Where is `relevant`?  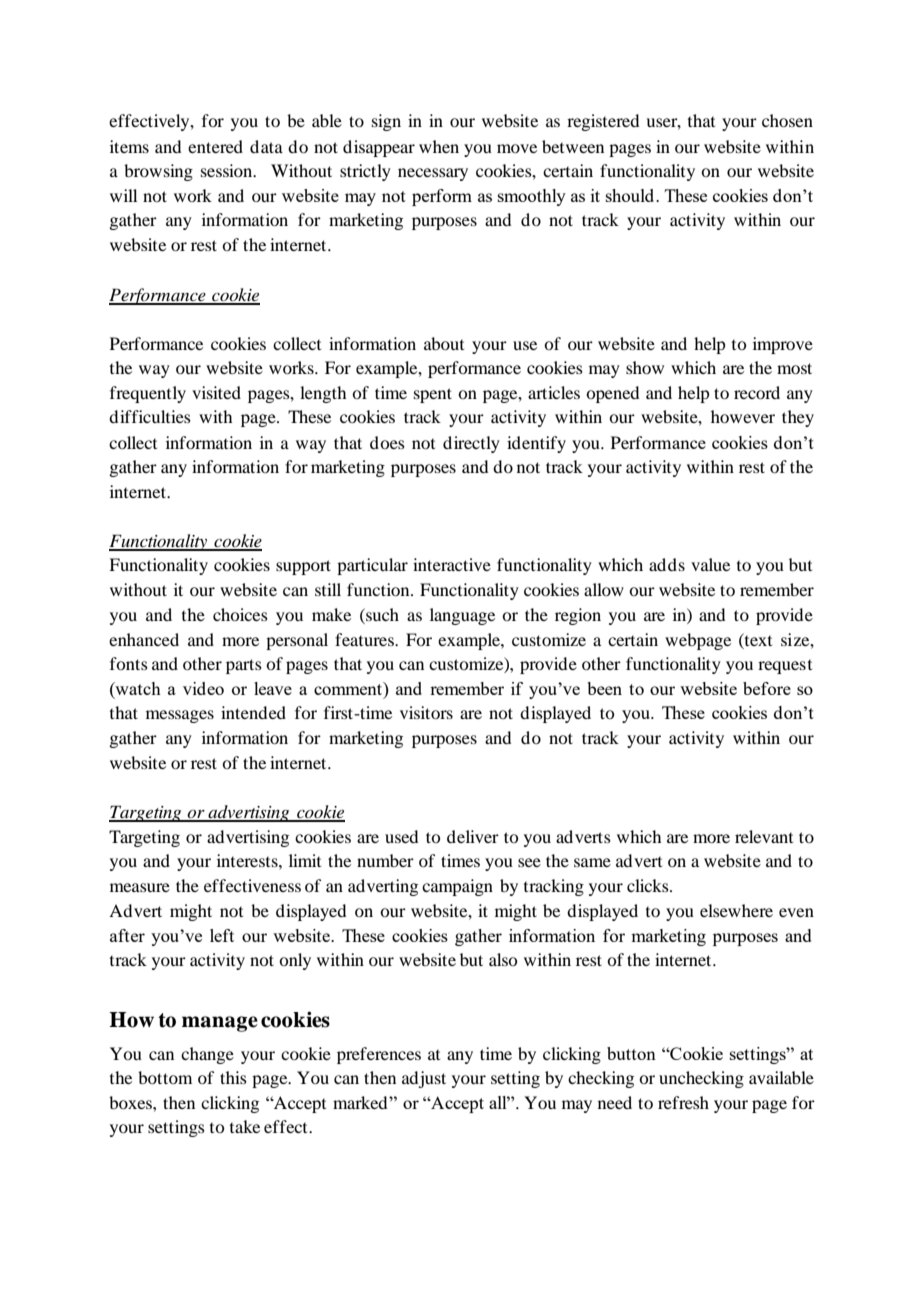 relevant is located at coordinates (764, 836).
